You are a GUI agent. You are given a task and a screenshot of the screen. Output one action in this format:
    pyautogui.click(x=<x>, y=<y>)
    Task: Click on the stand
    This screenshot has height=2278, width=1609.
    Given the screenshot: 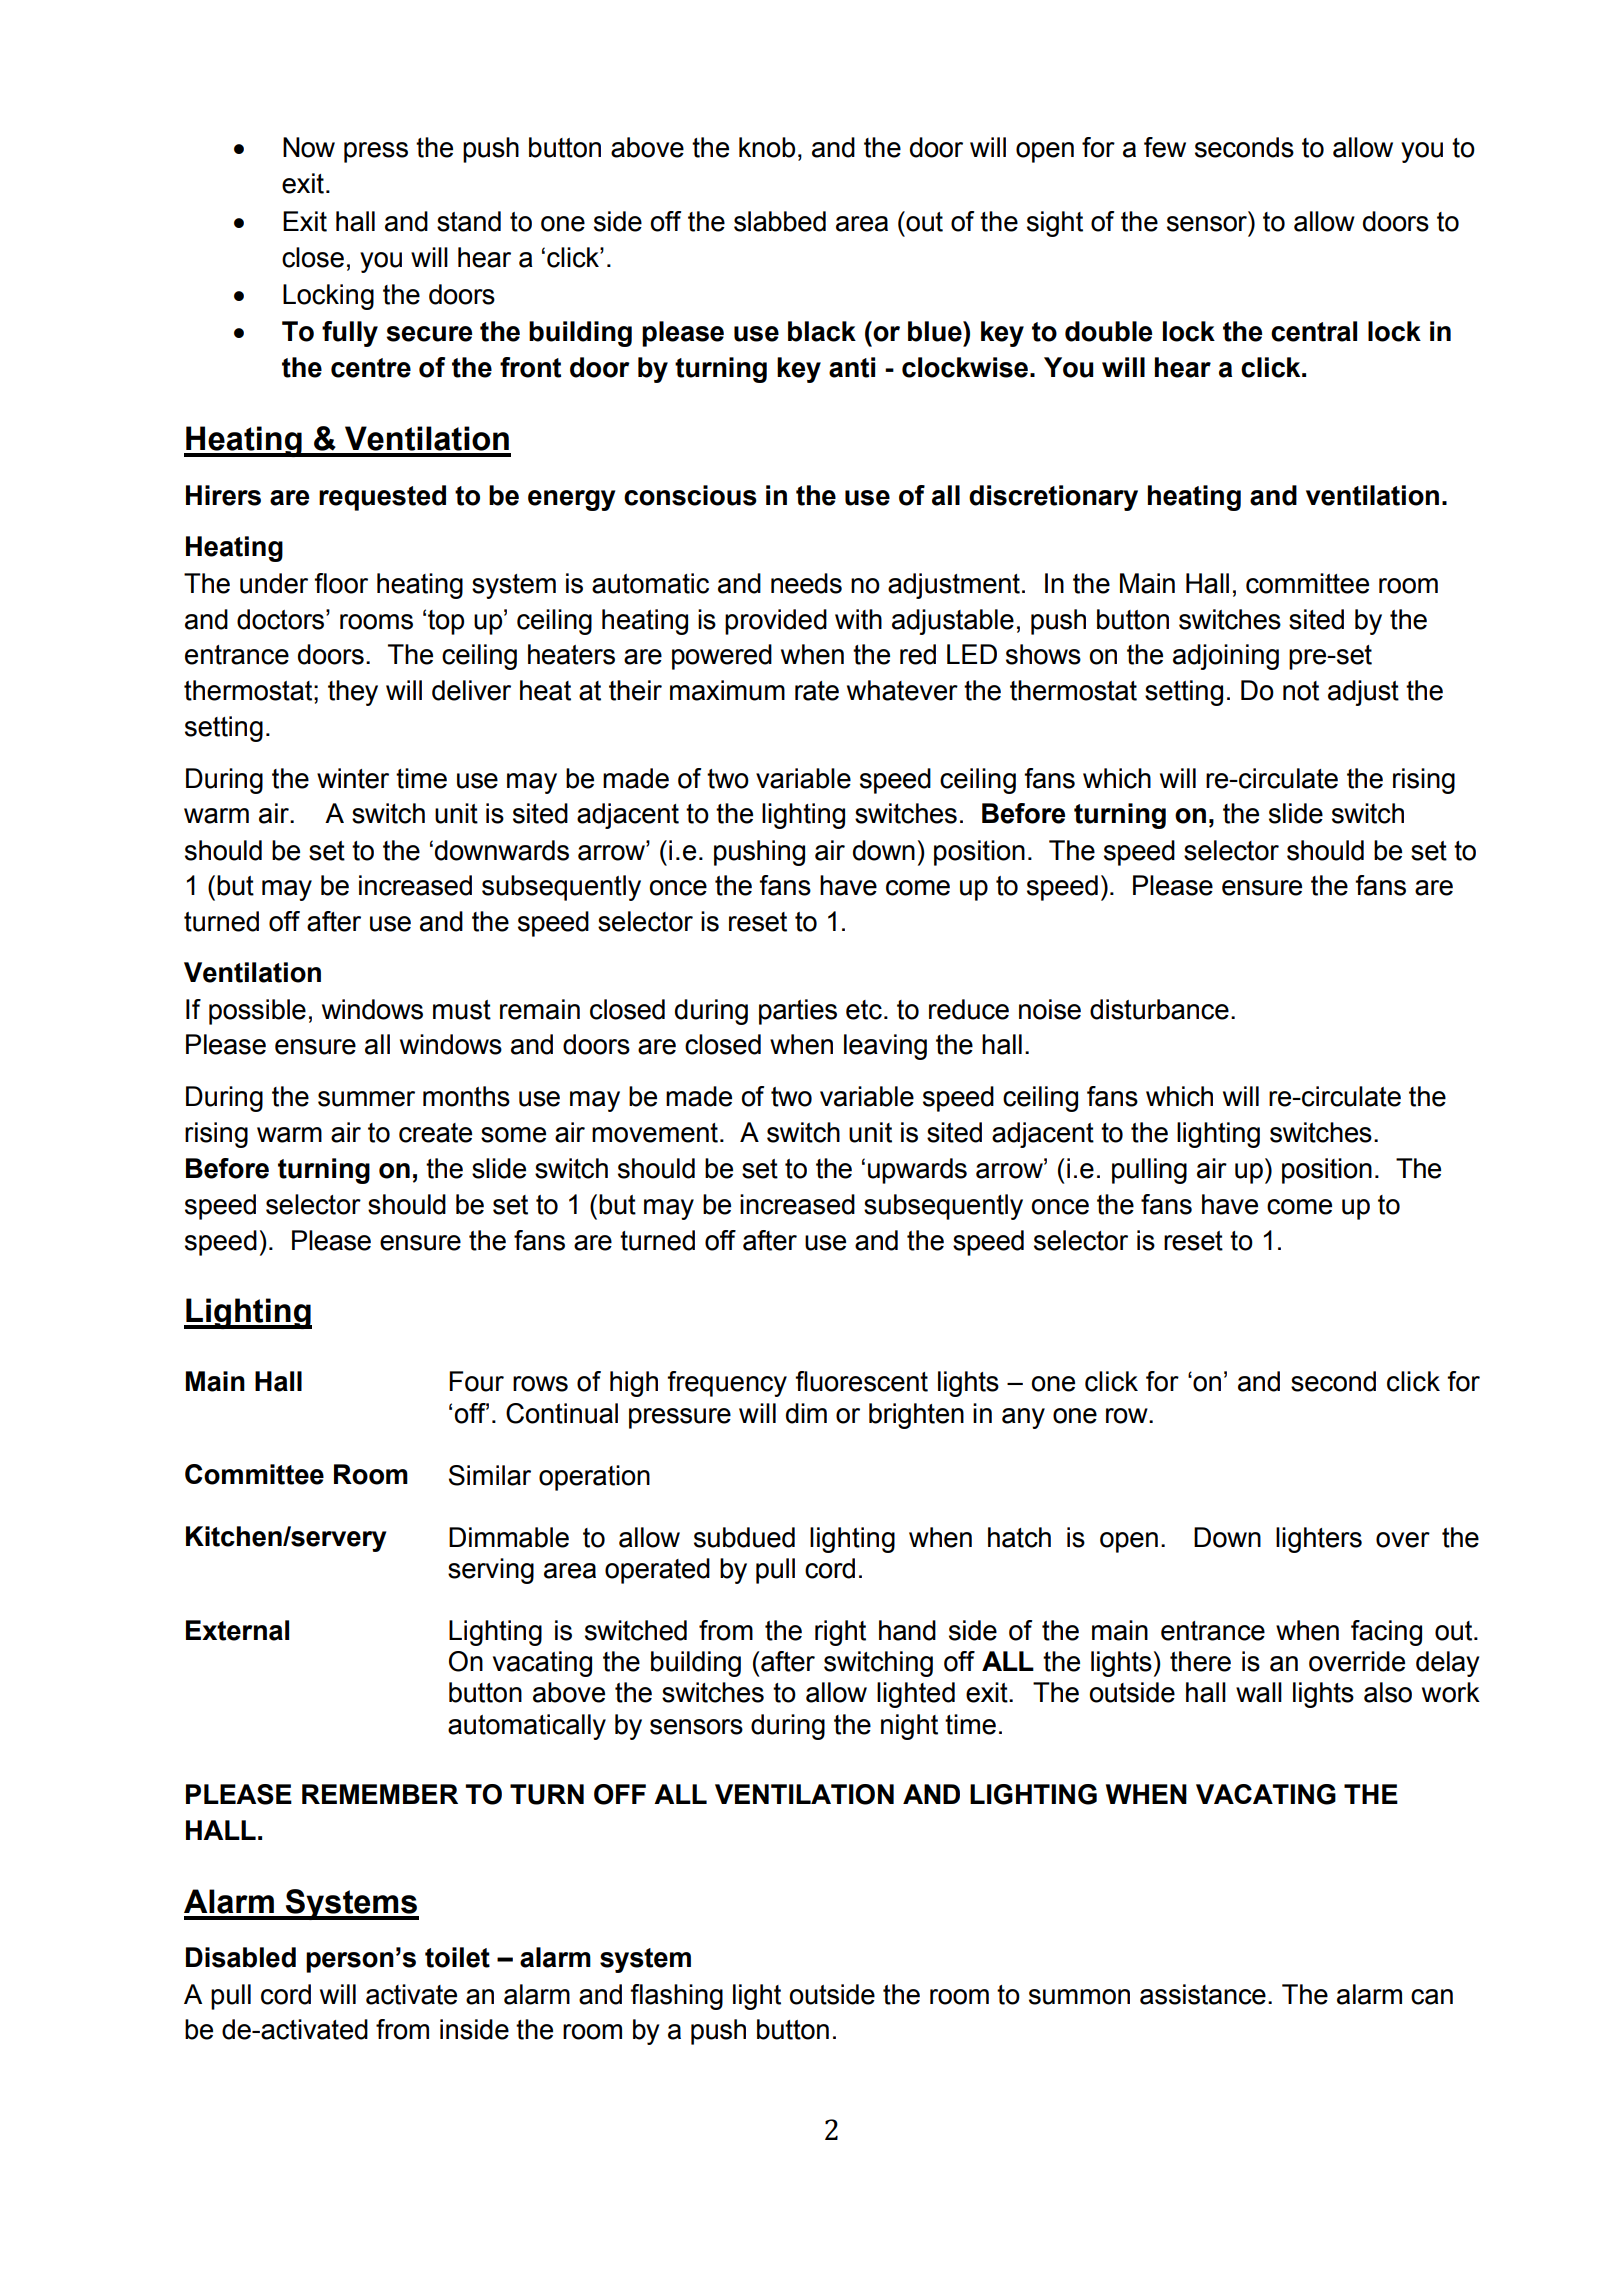 What is the action you would take?
    pyautogui.click(x=469, y=221)
